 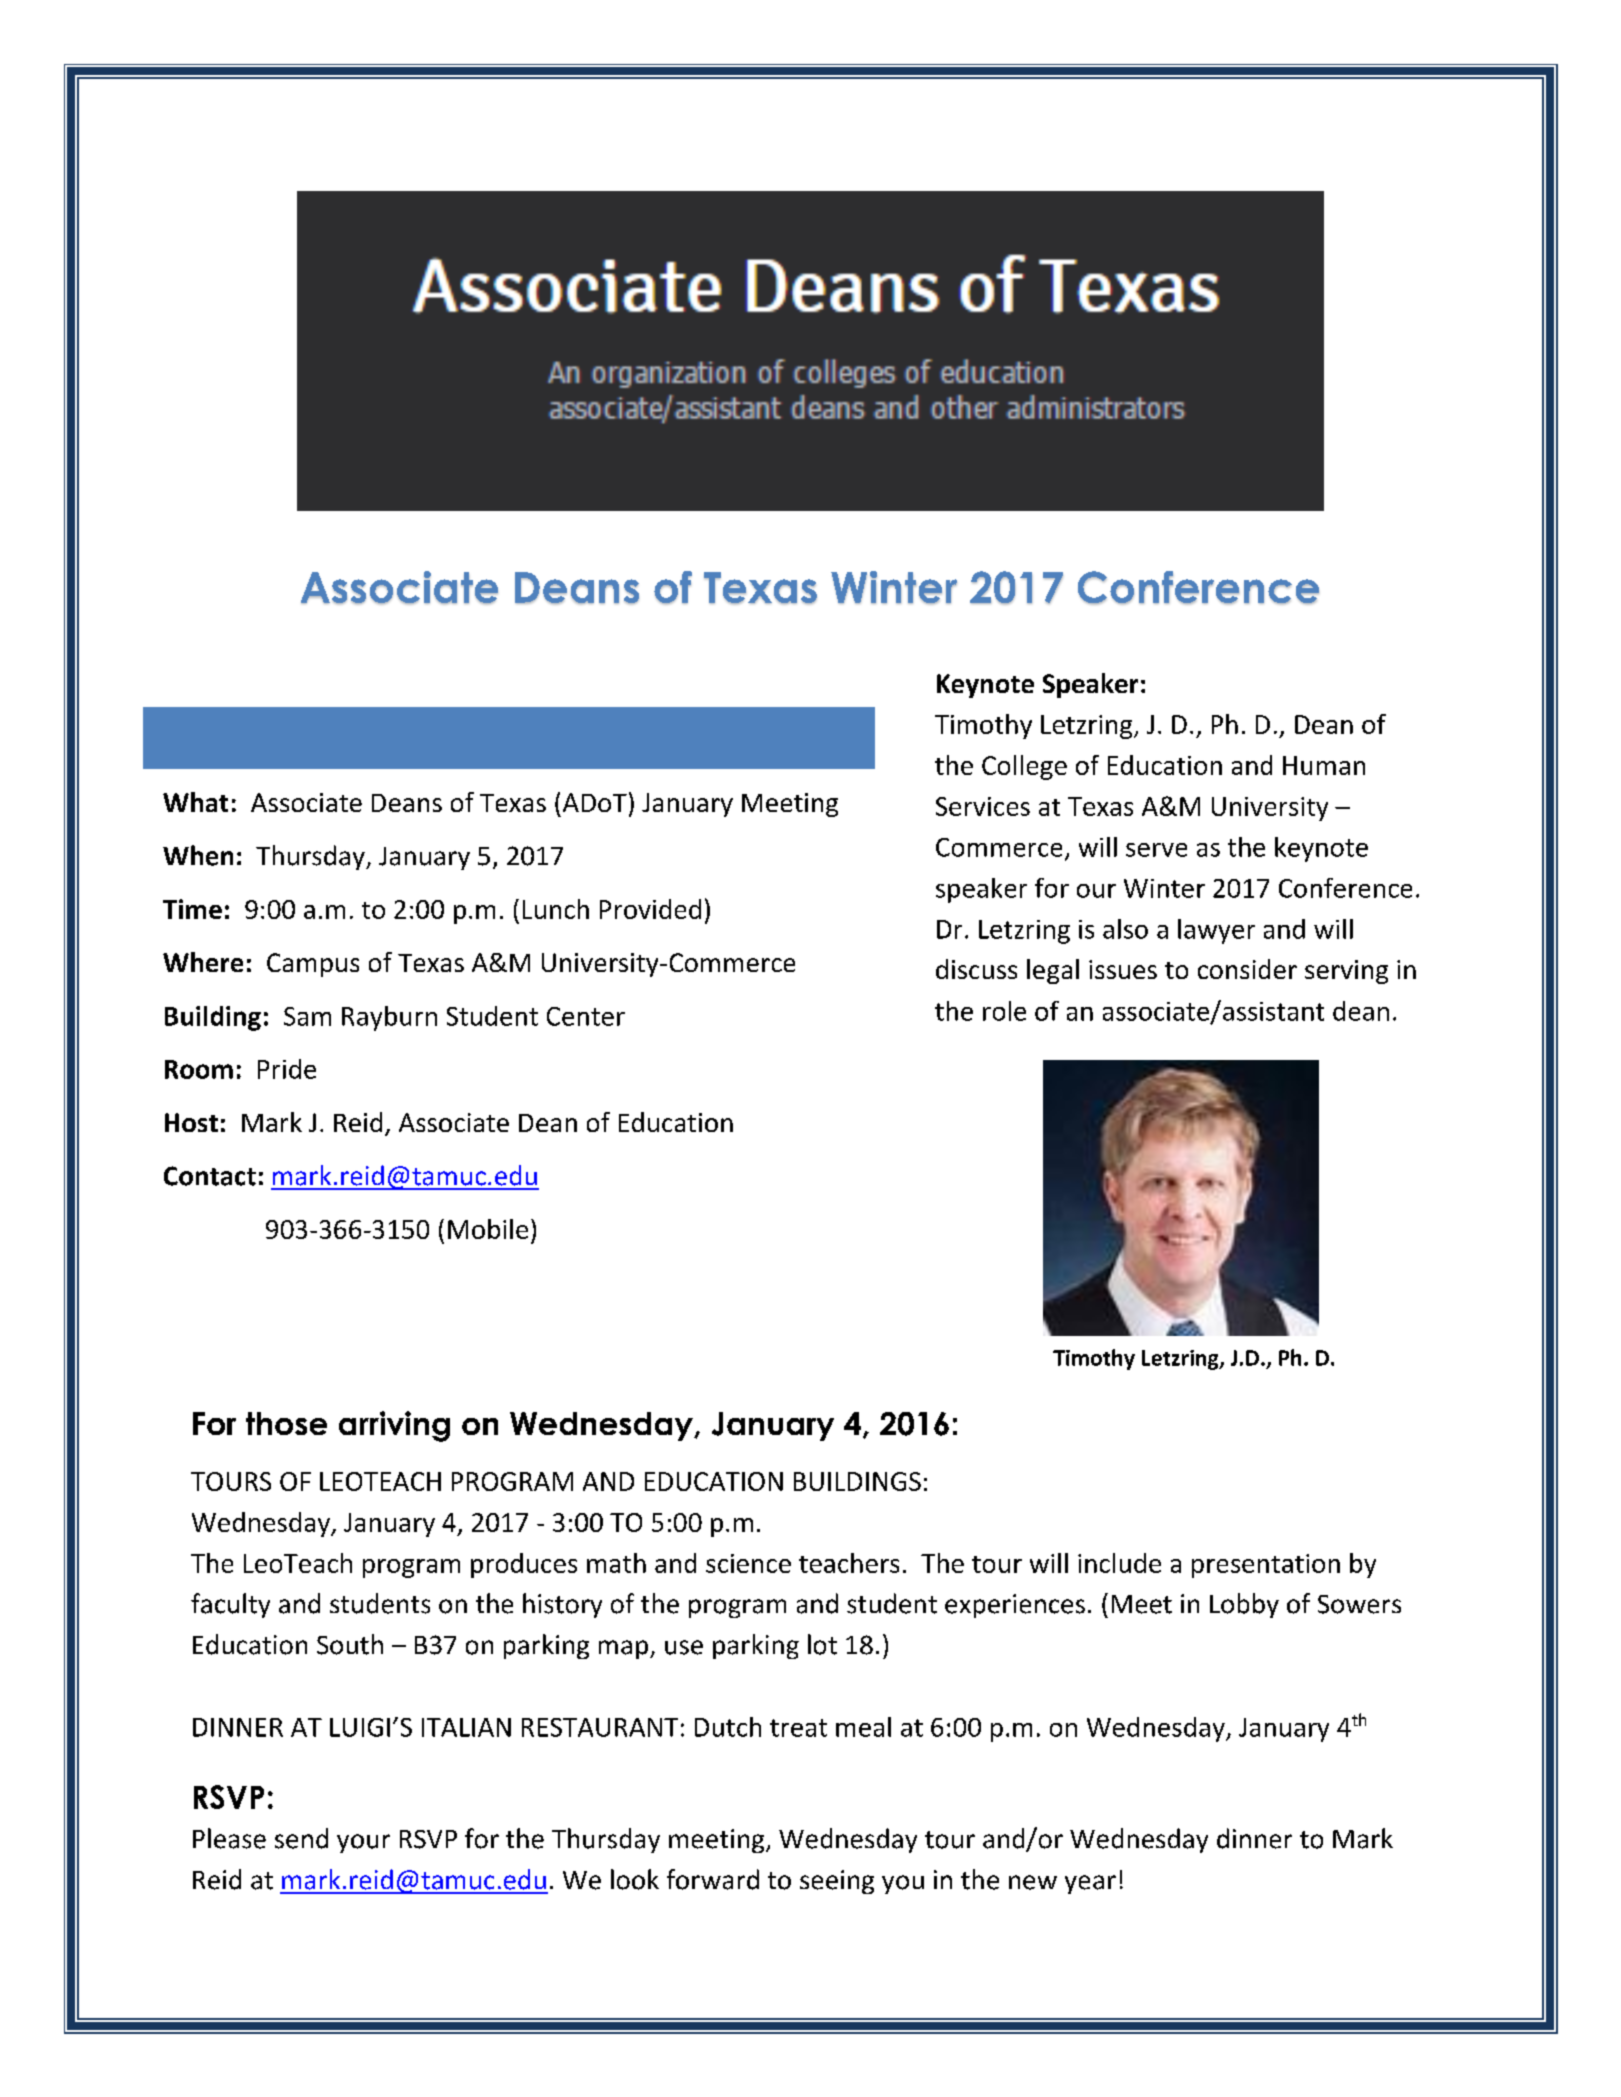 What do you see at coordinates (363, 1843) in the image?
I see `your` at bounding box center [363, 1843].
